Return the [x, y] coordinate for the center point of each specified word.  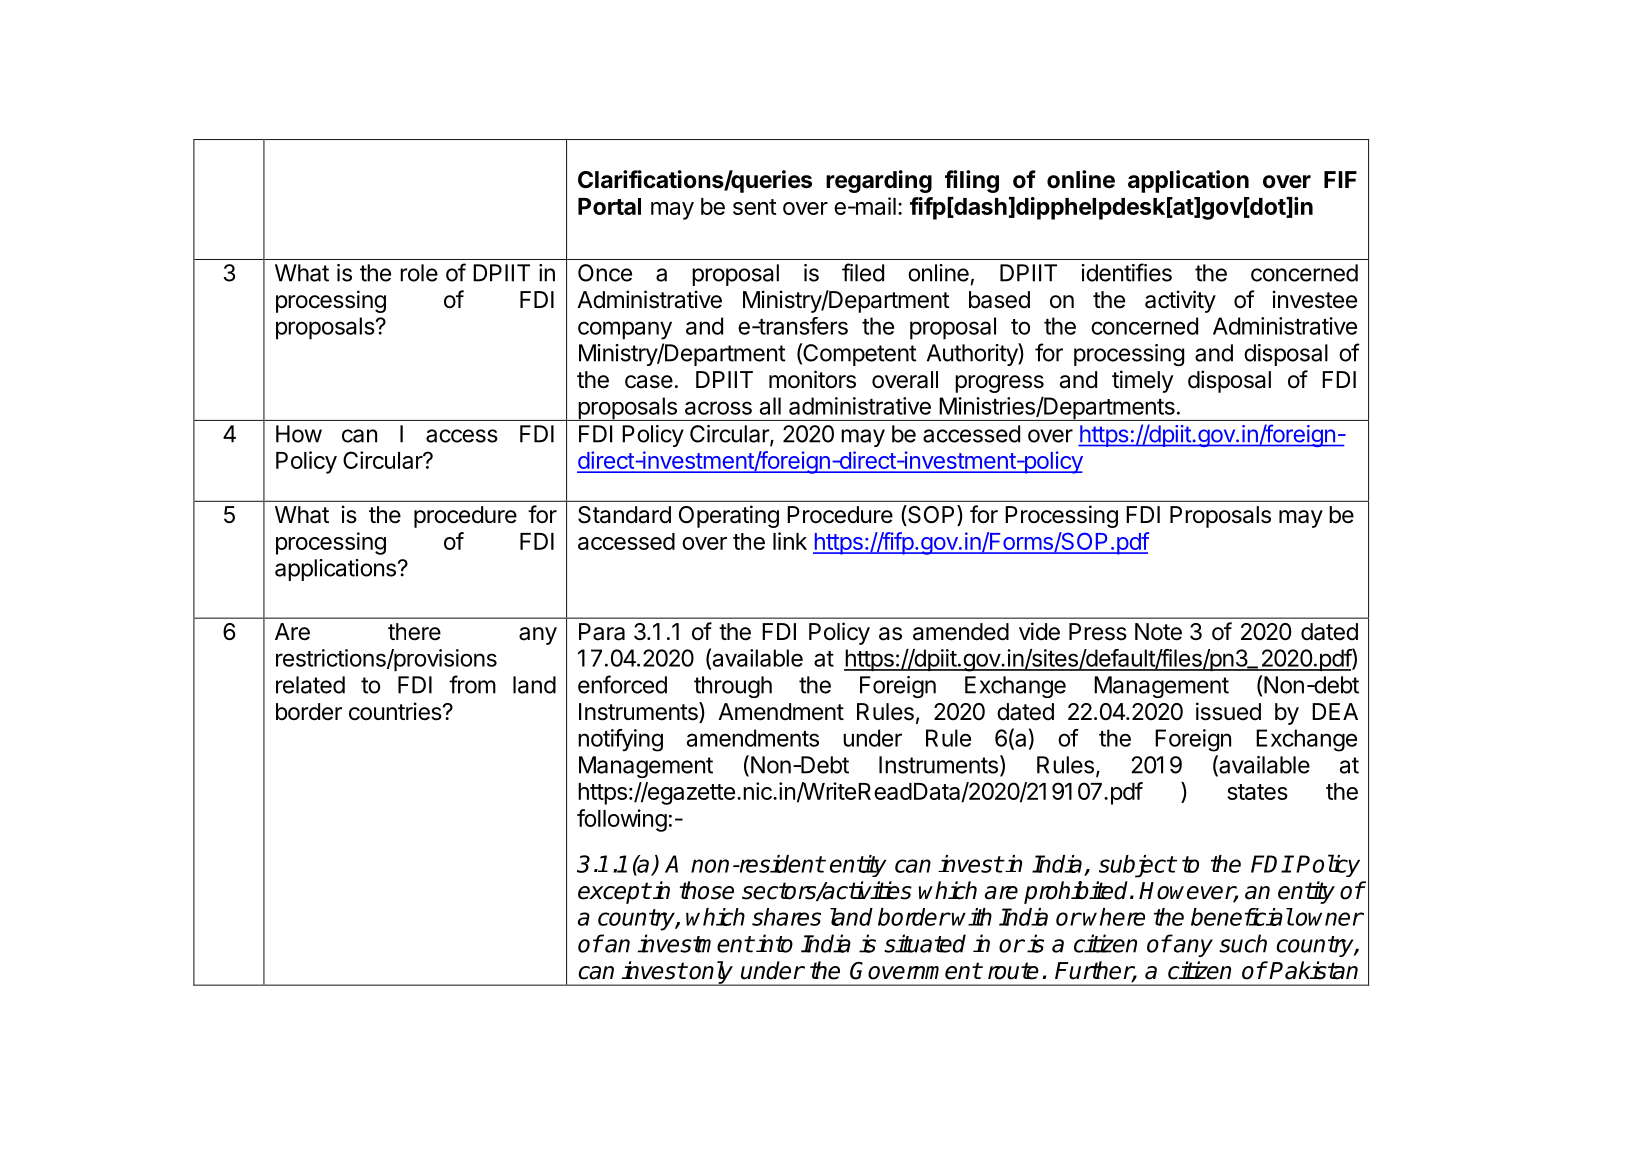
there [414, 632]
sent [755, 207]
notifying [620, 740]
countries [396, 711]
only [711, 973]
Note [1158, 632]
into [773, 943]
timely [1143, 381]
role [419, 273]
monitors [812, 379]
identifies [1127, 272]
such [1243, 943]
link [790, 541]
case [649, 382]
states [1257, 792]
